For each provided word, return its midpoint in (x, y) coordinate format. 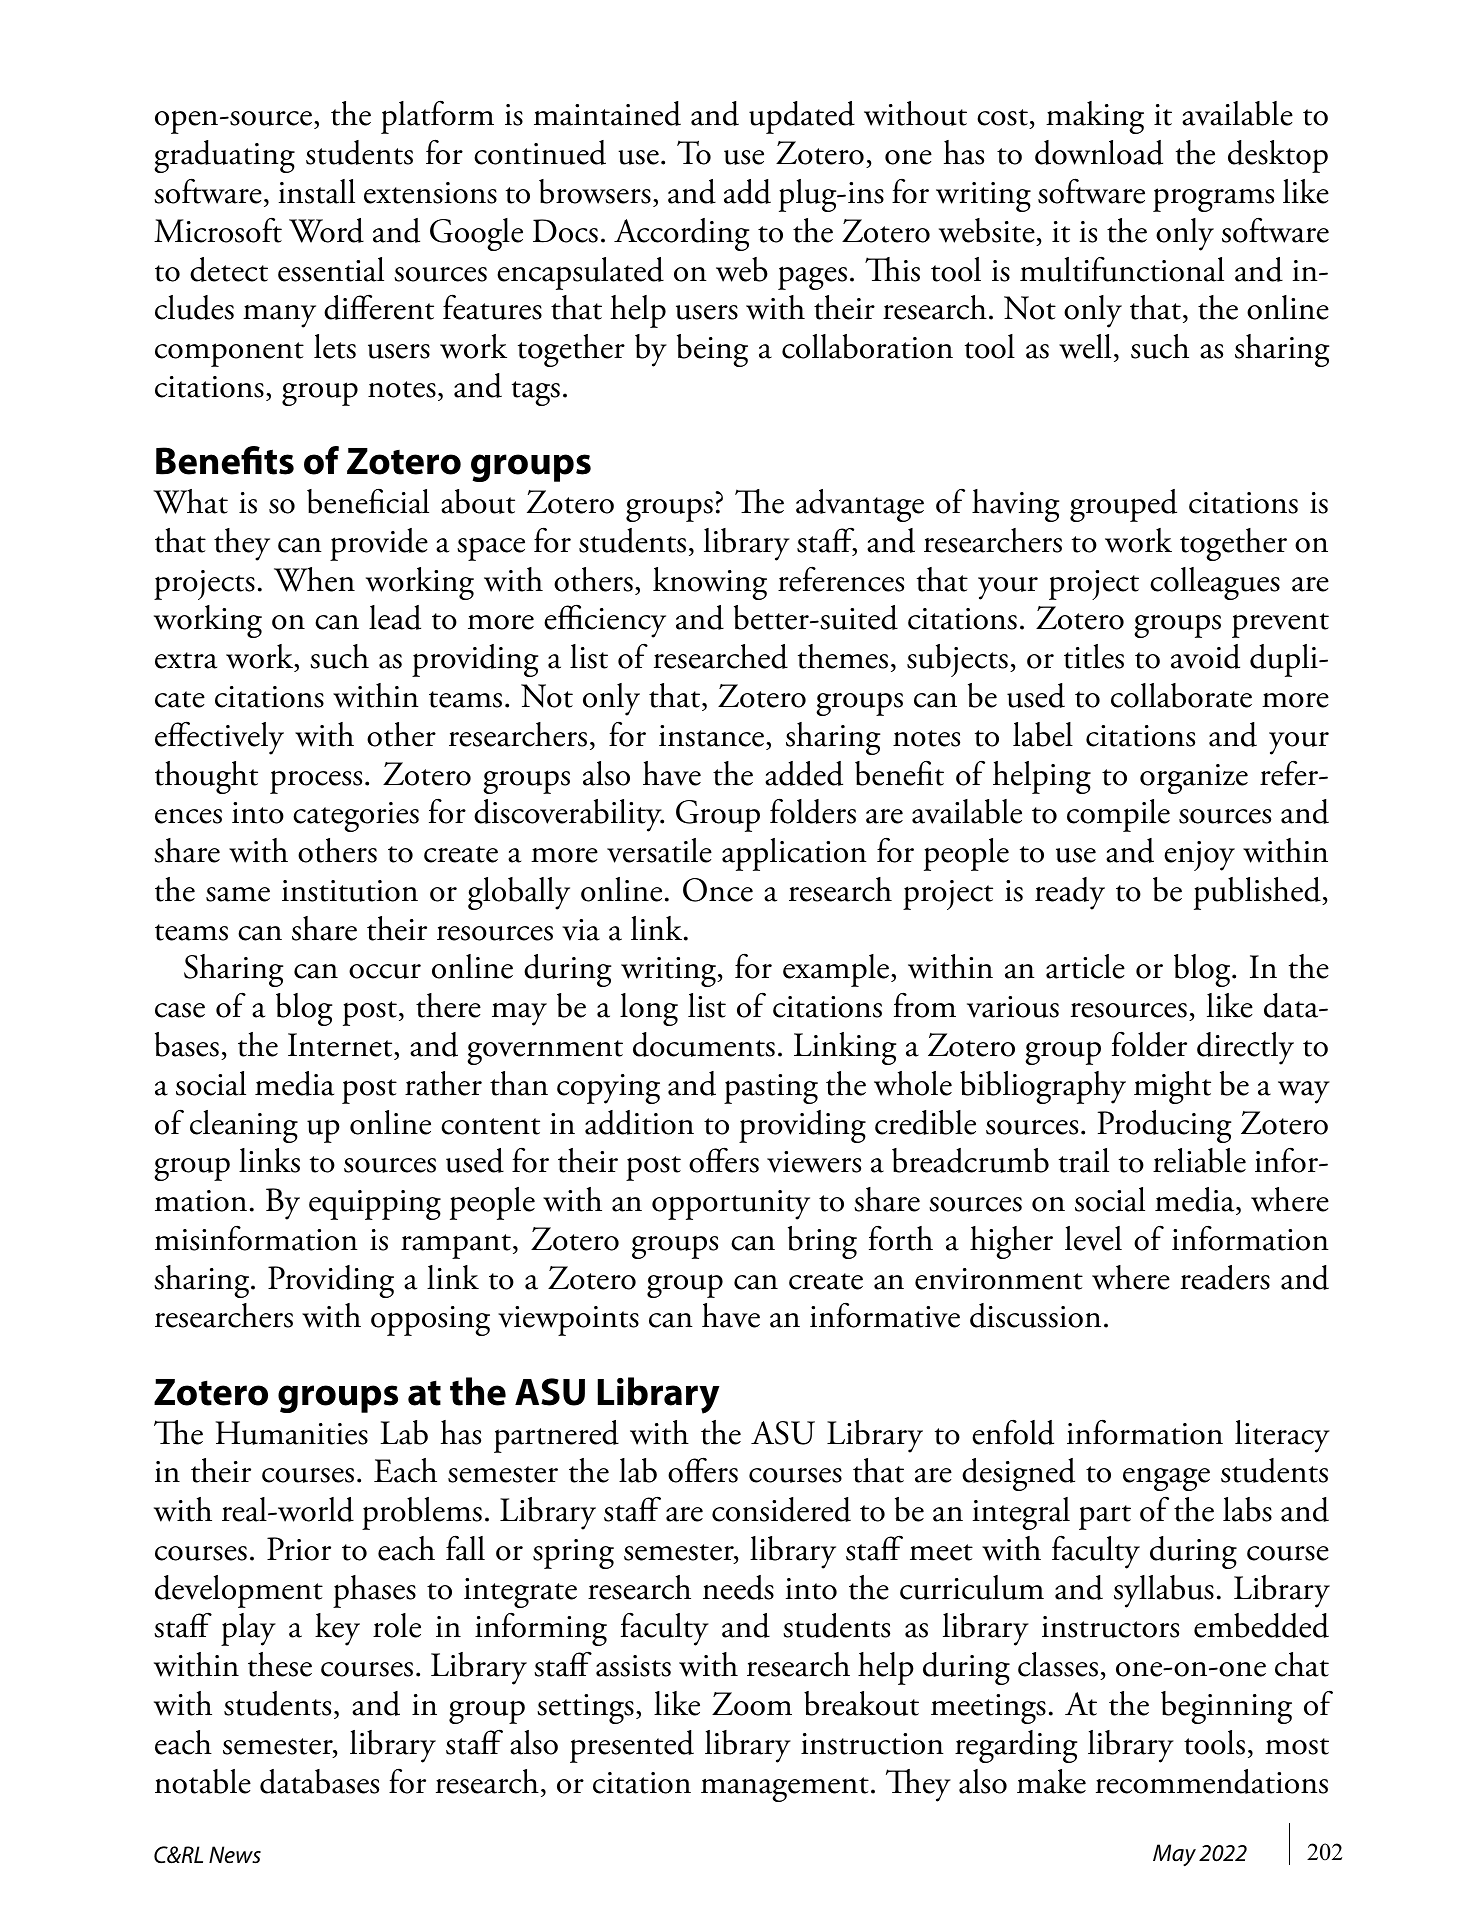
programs (1213, 200)
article (1085, 966)
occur (385, 971)
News (235, 1855)
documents (704, 1044)
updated (802, 117)
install (317, 191)
